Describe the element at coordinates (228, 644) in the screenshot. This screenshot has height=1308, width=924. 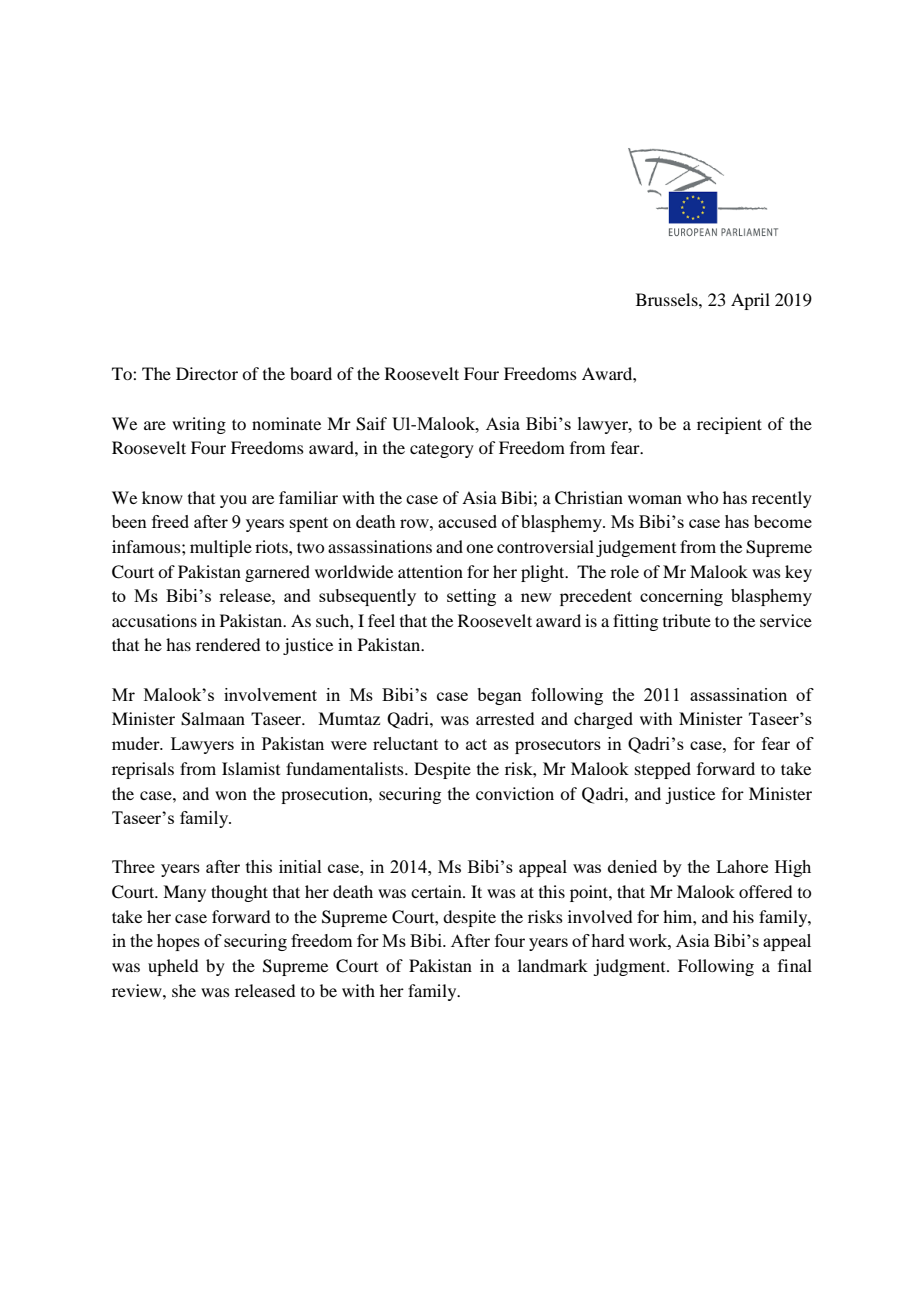
I see `rendered` at that location.
